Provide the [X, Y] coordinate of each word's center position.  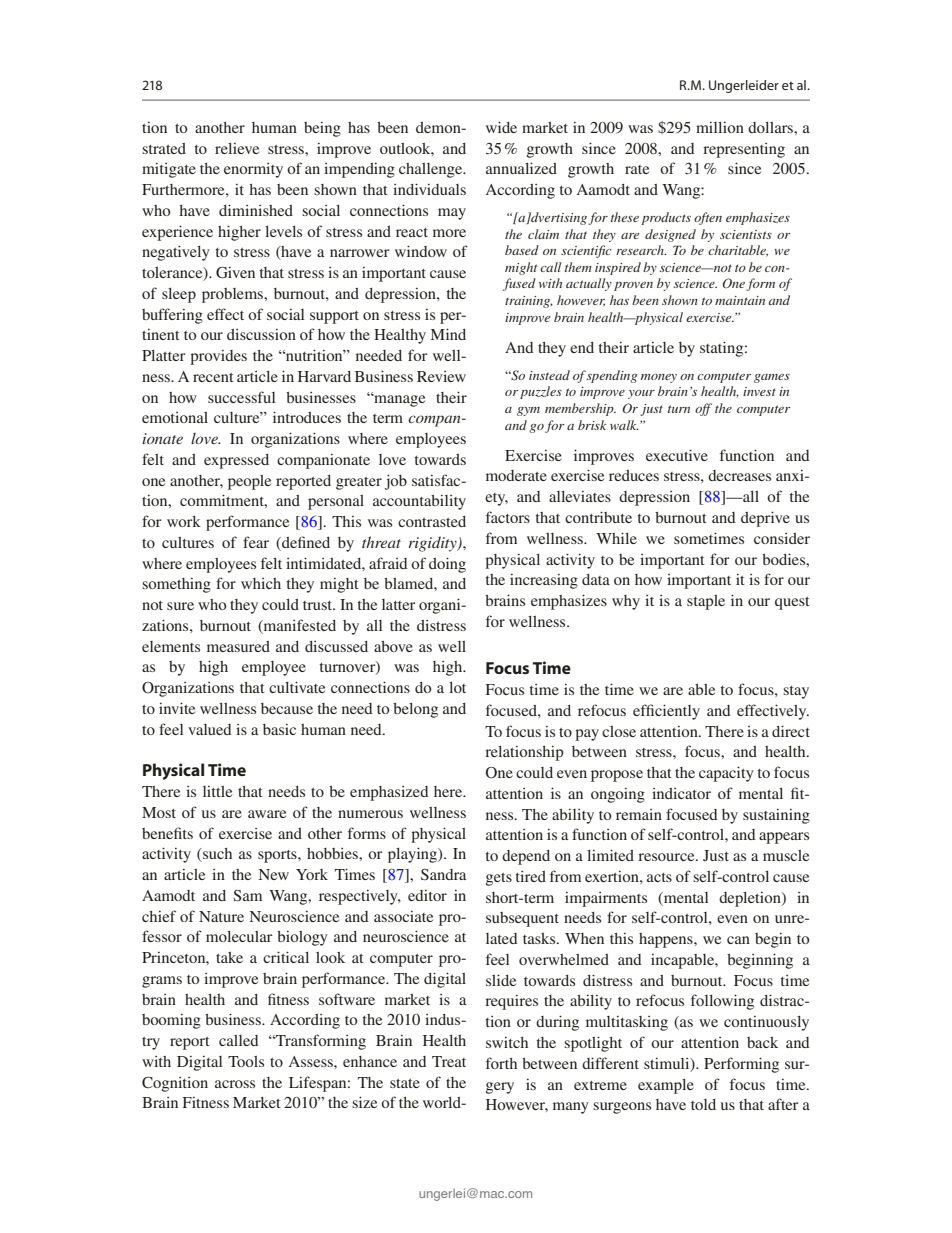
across [235, 1084]
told [703, 1104]
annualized [521, 168]
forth [501, 1063]
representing [744, 150]
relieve [237, 148]
